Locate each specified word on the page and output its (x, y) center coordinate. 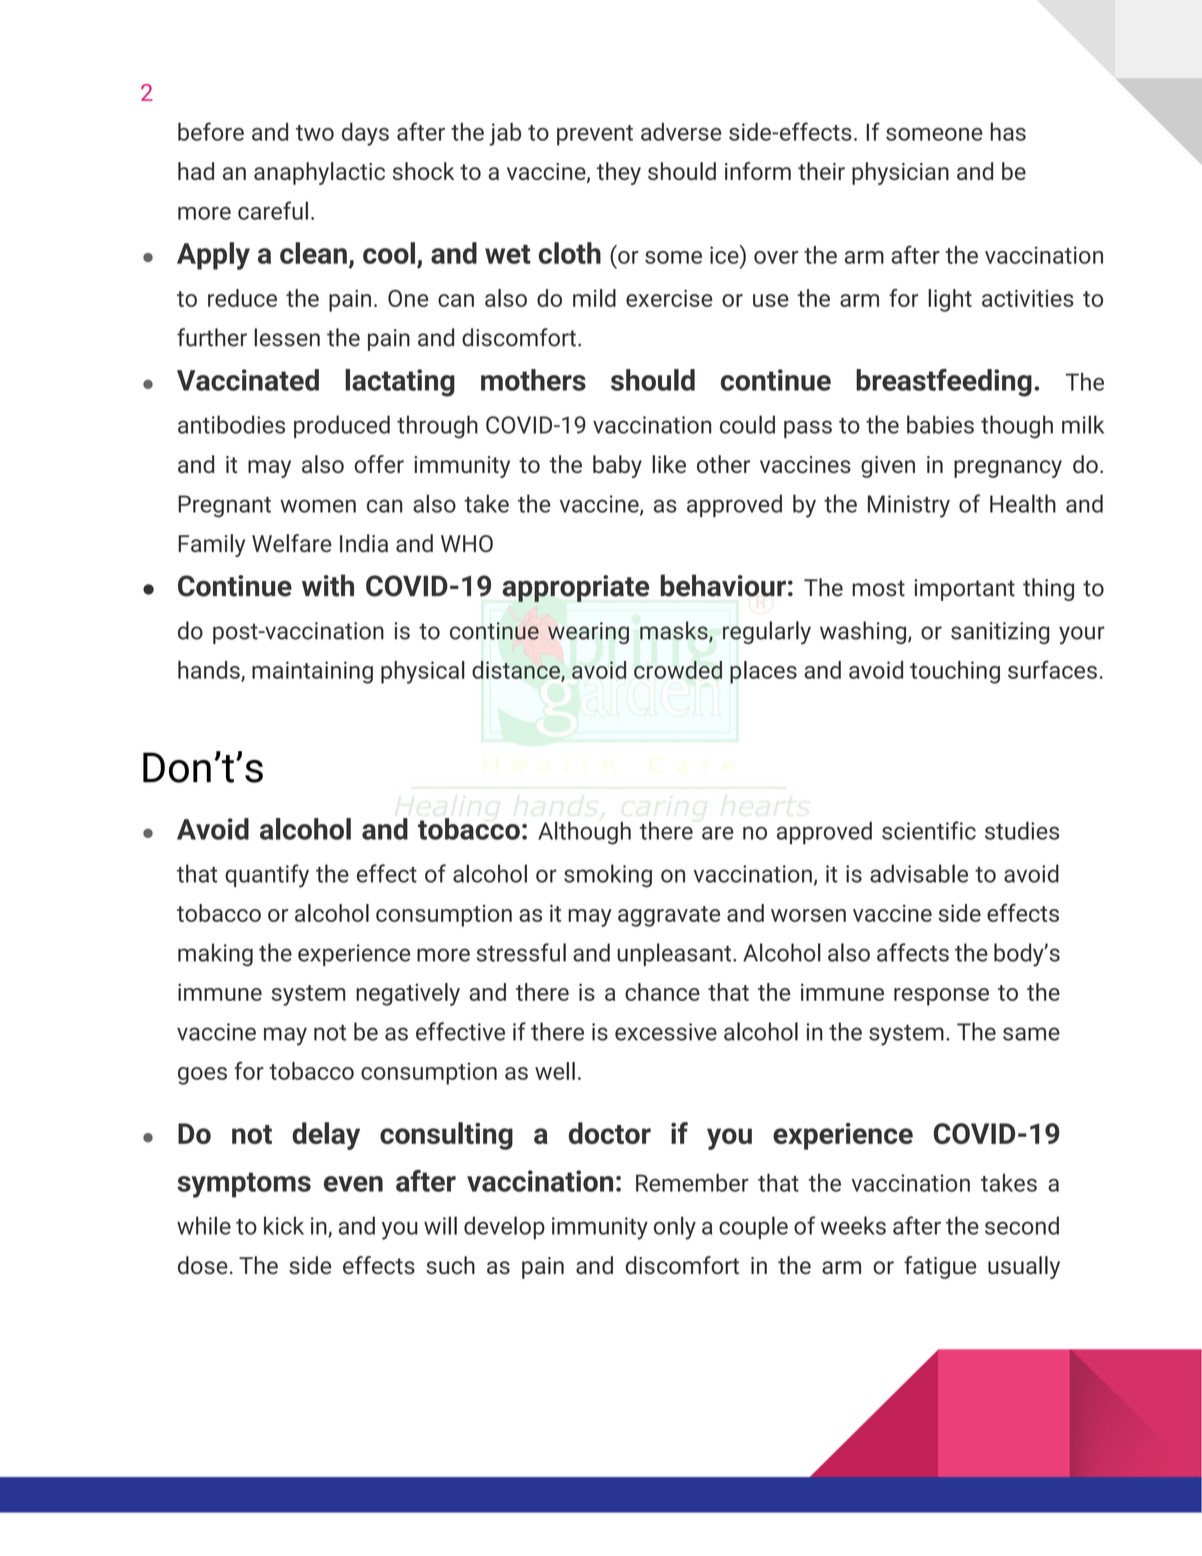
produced (342, 426)
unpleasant (675, 954)
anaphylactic (319, 173)
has (1008, 132)
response (941, 997)
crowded (678, 670)
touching (955, 672)
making (215, 954)
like (669, 464)
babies (940, 424)
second (1022, 1225)
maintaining (312, 672)
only (675, 1228)
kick (284, 1225)
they (619, 173)
